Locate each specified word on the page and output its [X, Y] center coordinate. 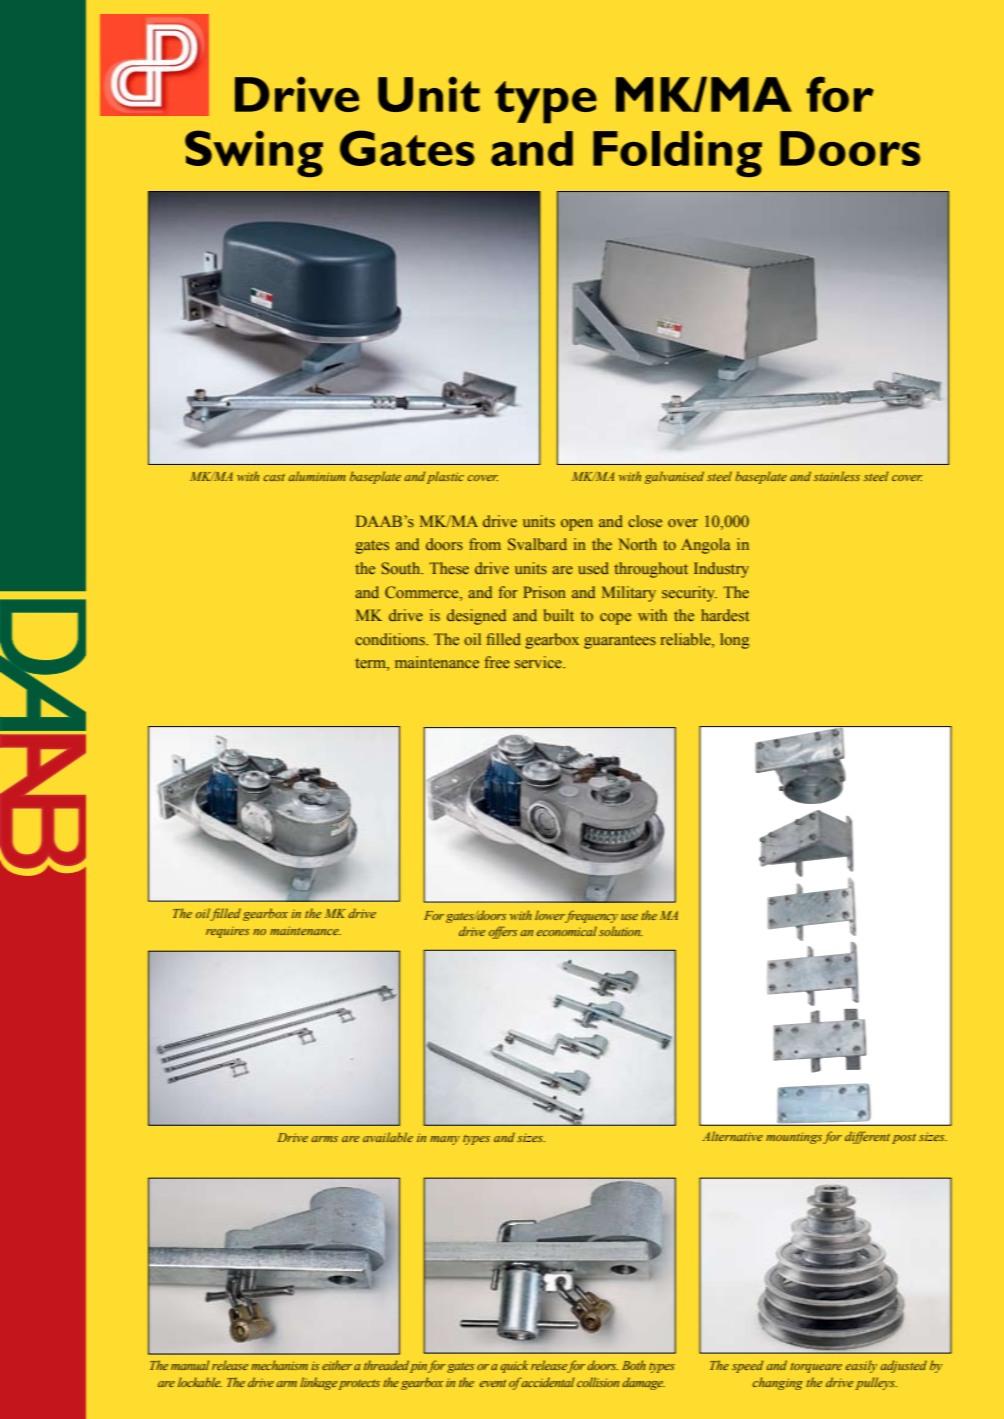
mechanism [279, 1365]
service [539, 662]
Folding [677, 153]
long [734, 641]
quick [514, 1366]
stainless [837, 476]
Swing [254, 153]
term [371, 664]
